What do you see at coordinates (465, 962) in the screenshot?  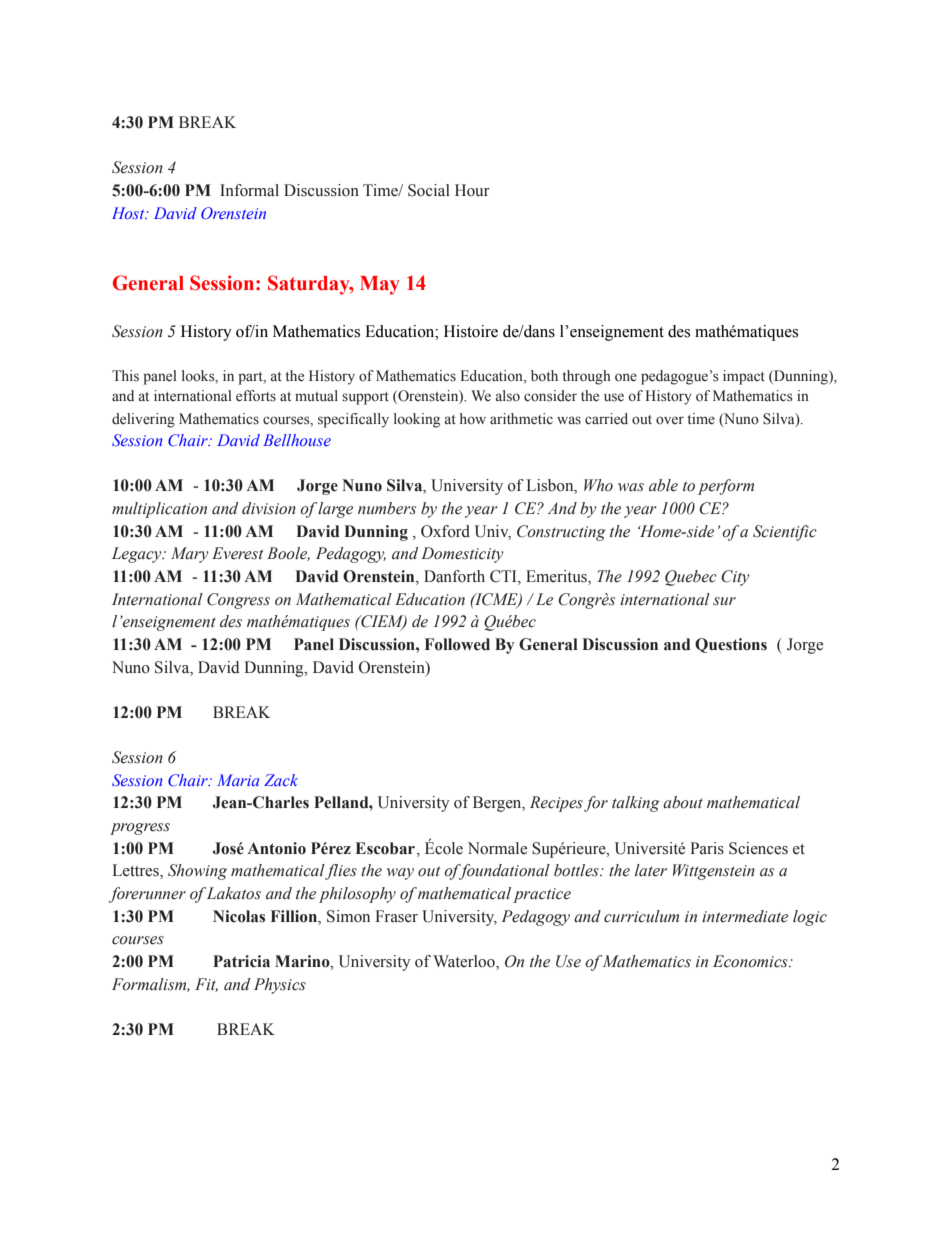 I see `Waterloo` at bounding box center [465, 962].
